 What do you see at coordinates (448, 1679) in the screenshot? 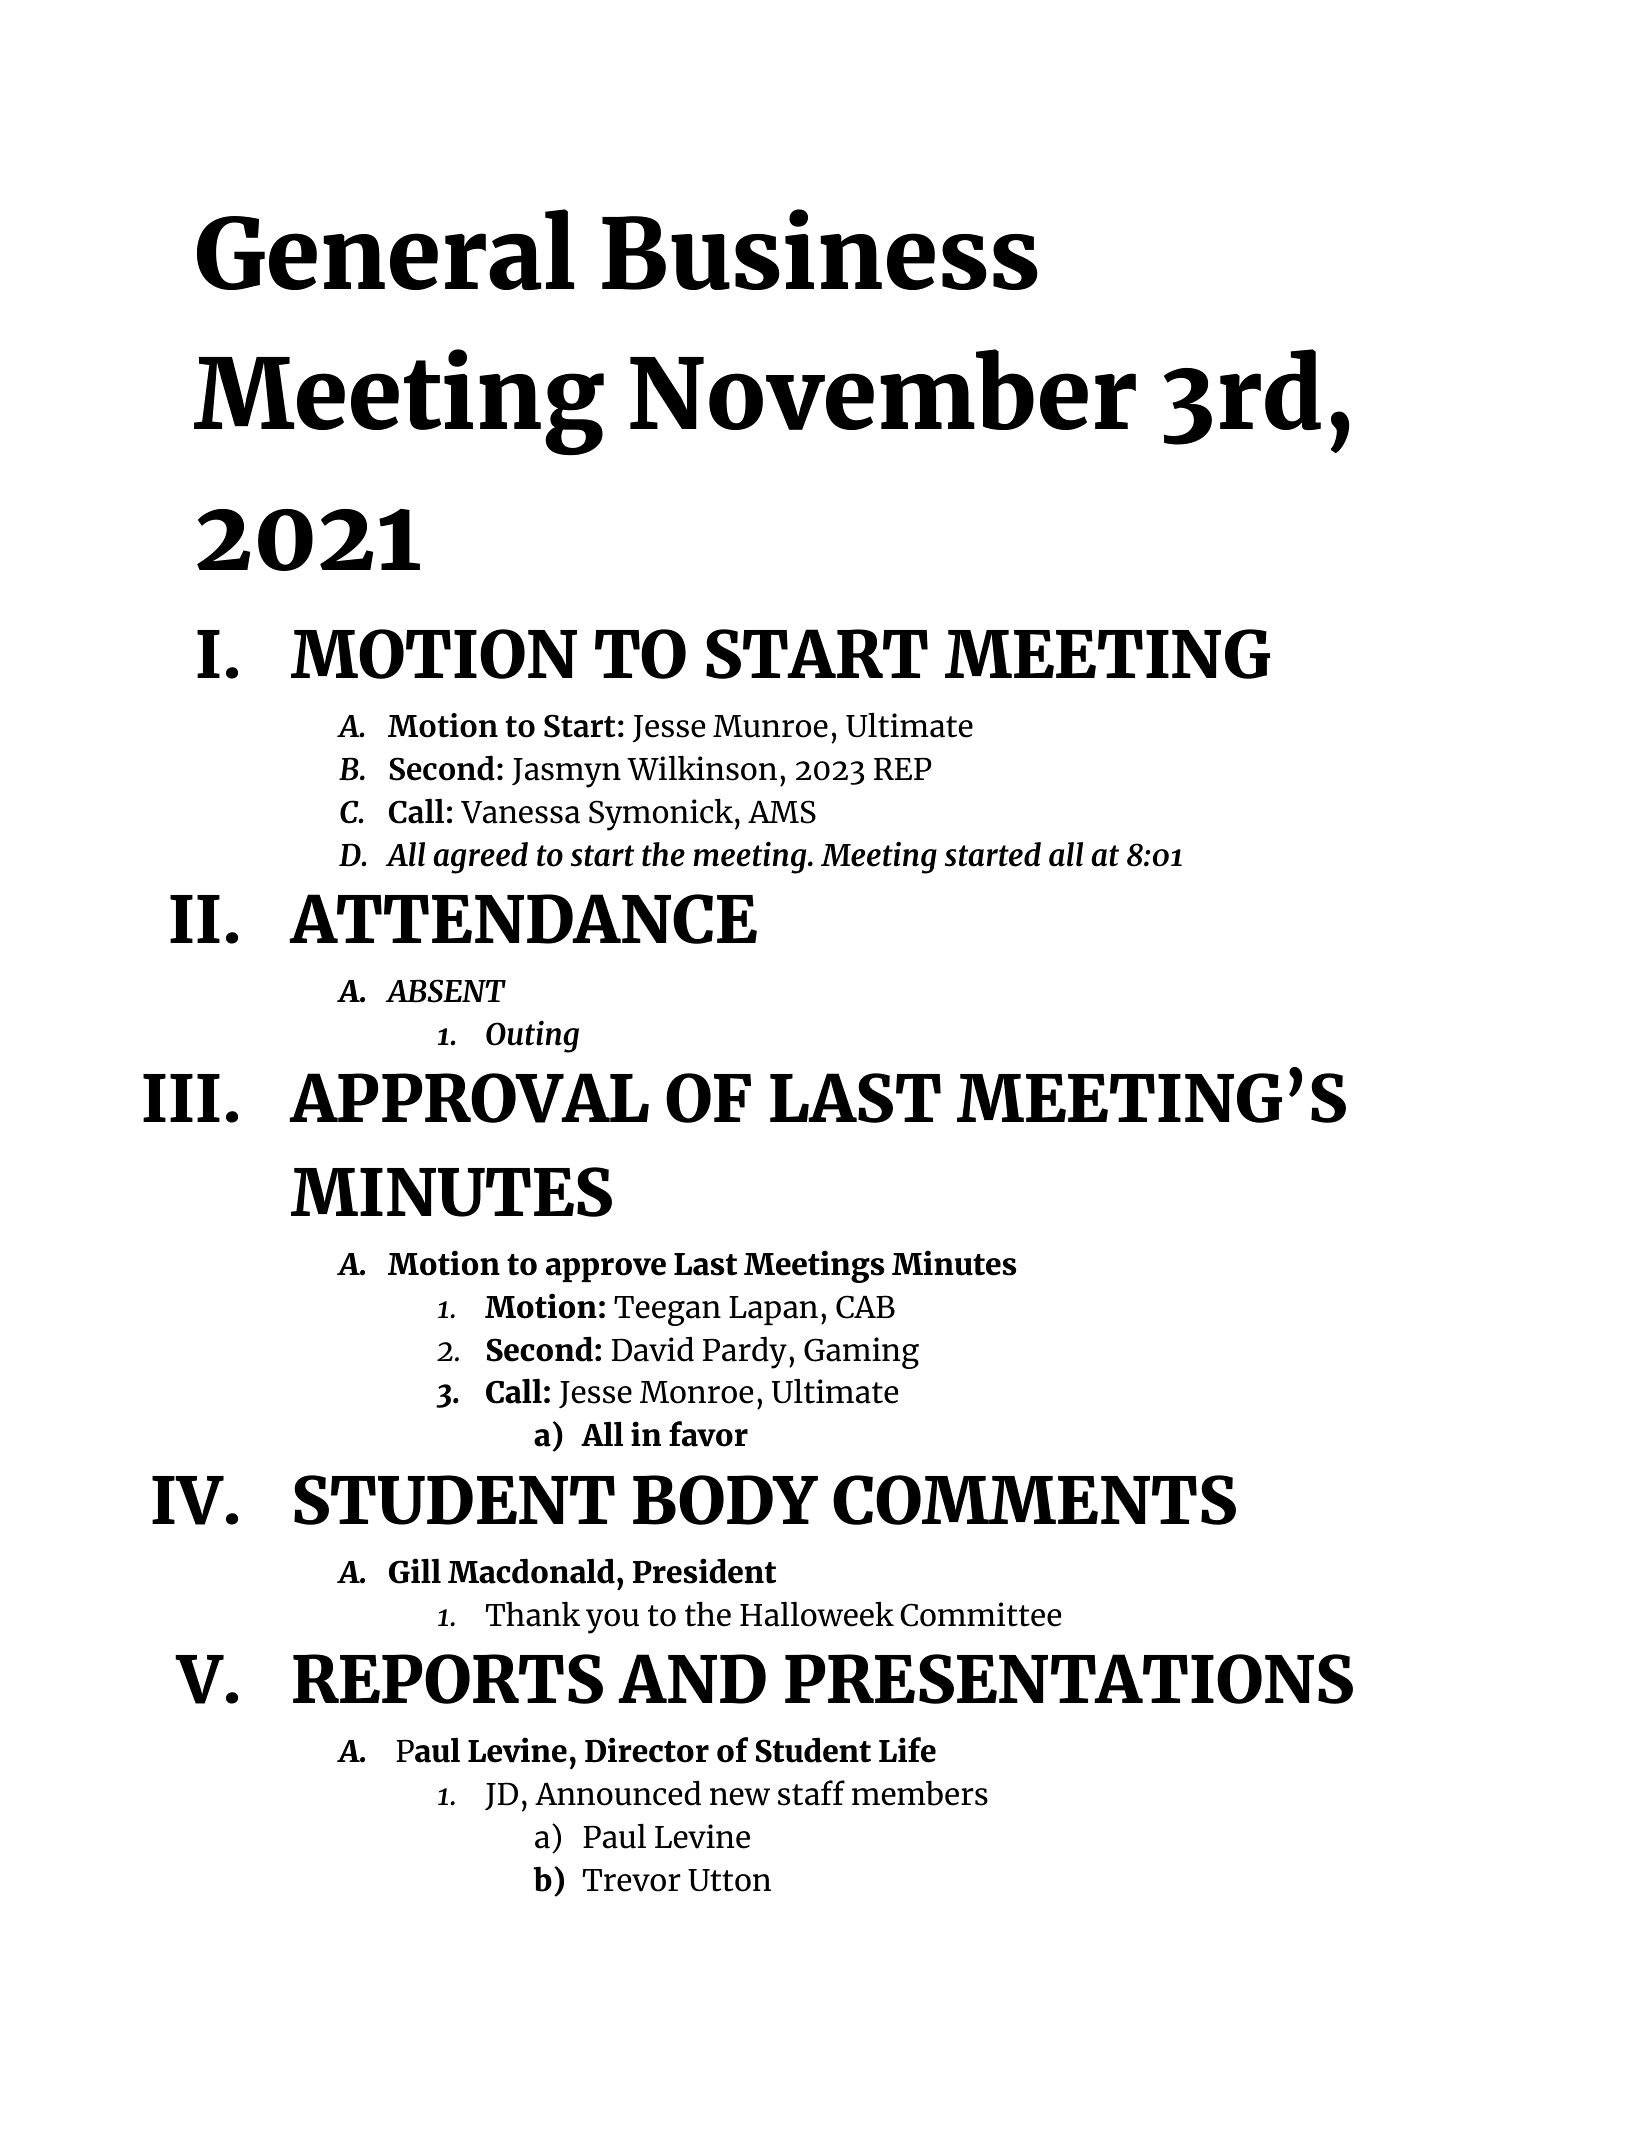
I see `REPORTS` at bounding box center [448, 1679].
